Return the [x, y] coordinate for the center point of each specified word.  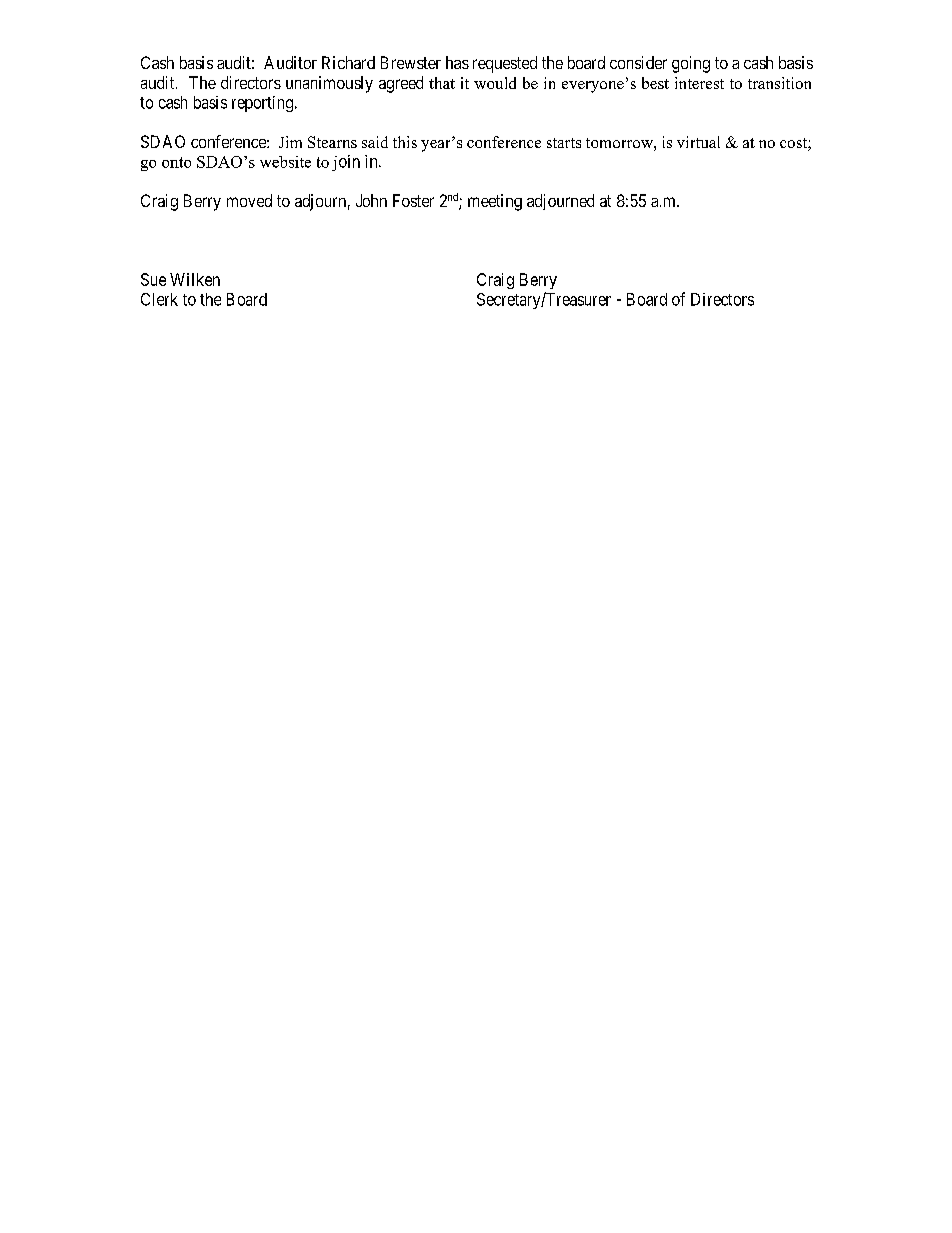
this [405, 142]
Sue [153, 279]
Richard [348, 62]
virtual [698, 142]
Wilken [195, 279]
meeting [495, 202]
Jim [290, 142]
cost [794, 144]
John [371, 200]
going [691, 64]
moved [249, 200]
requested [505, 64]
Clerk [159, 299]
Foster [413, 200]
